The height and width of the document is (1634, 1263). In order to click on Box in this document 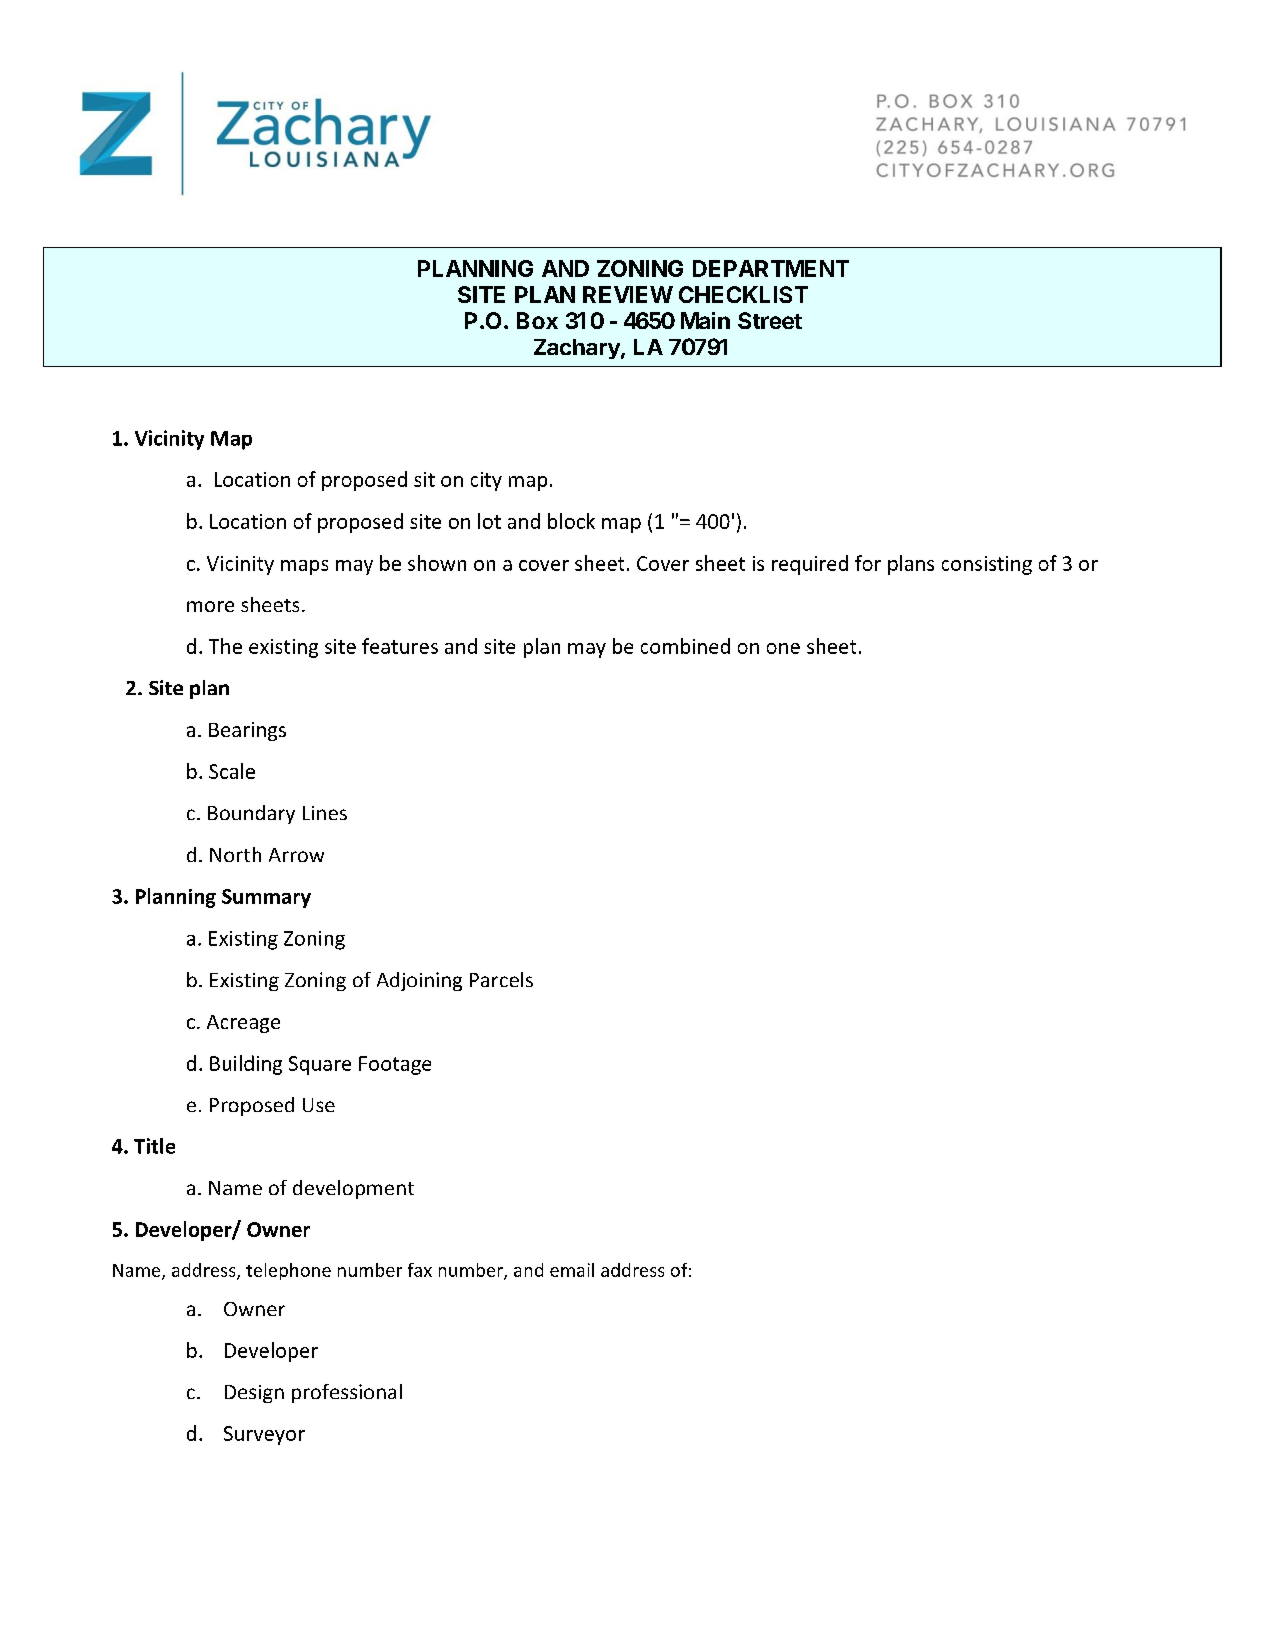, I will do `click(537, 320)`.
